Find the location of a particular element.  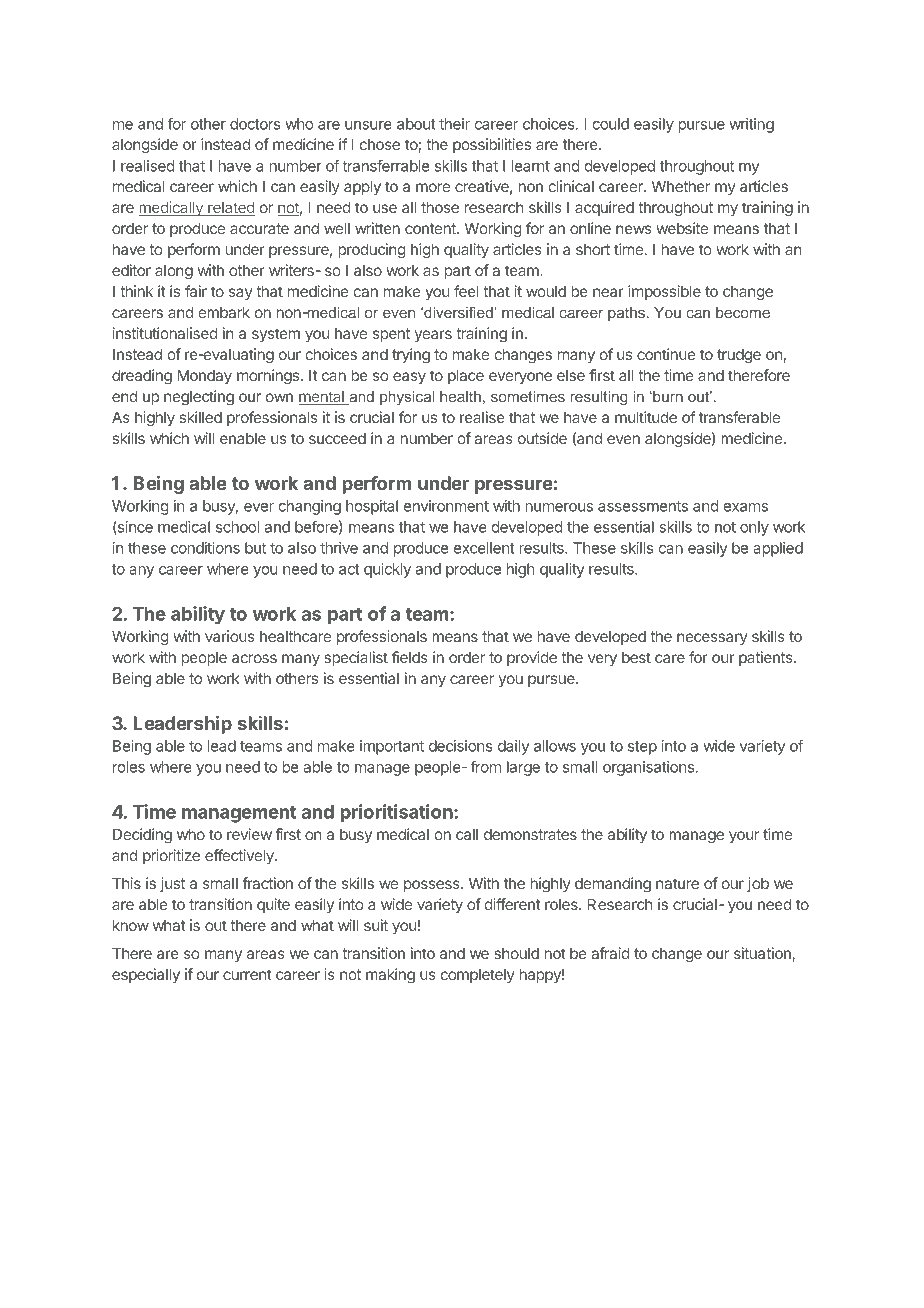

burn is located at coordinates (667, 396).
